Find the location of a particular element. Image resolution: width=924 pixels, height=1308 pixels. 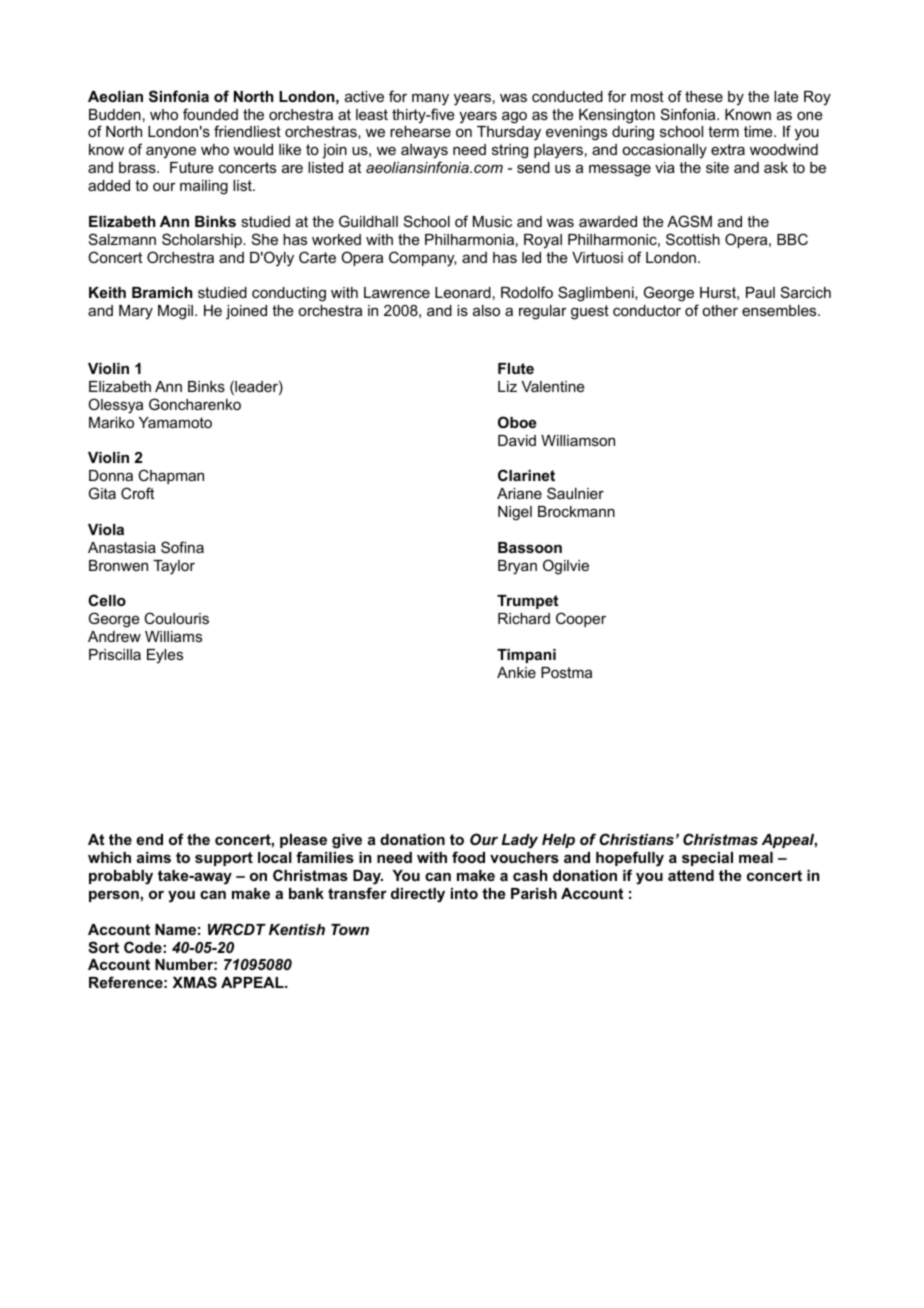

founded is located at coordinates (210, 114).
